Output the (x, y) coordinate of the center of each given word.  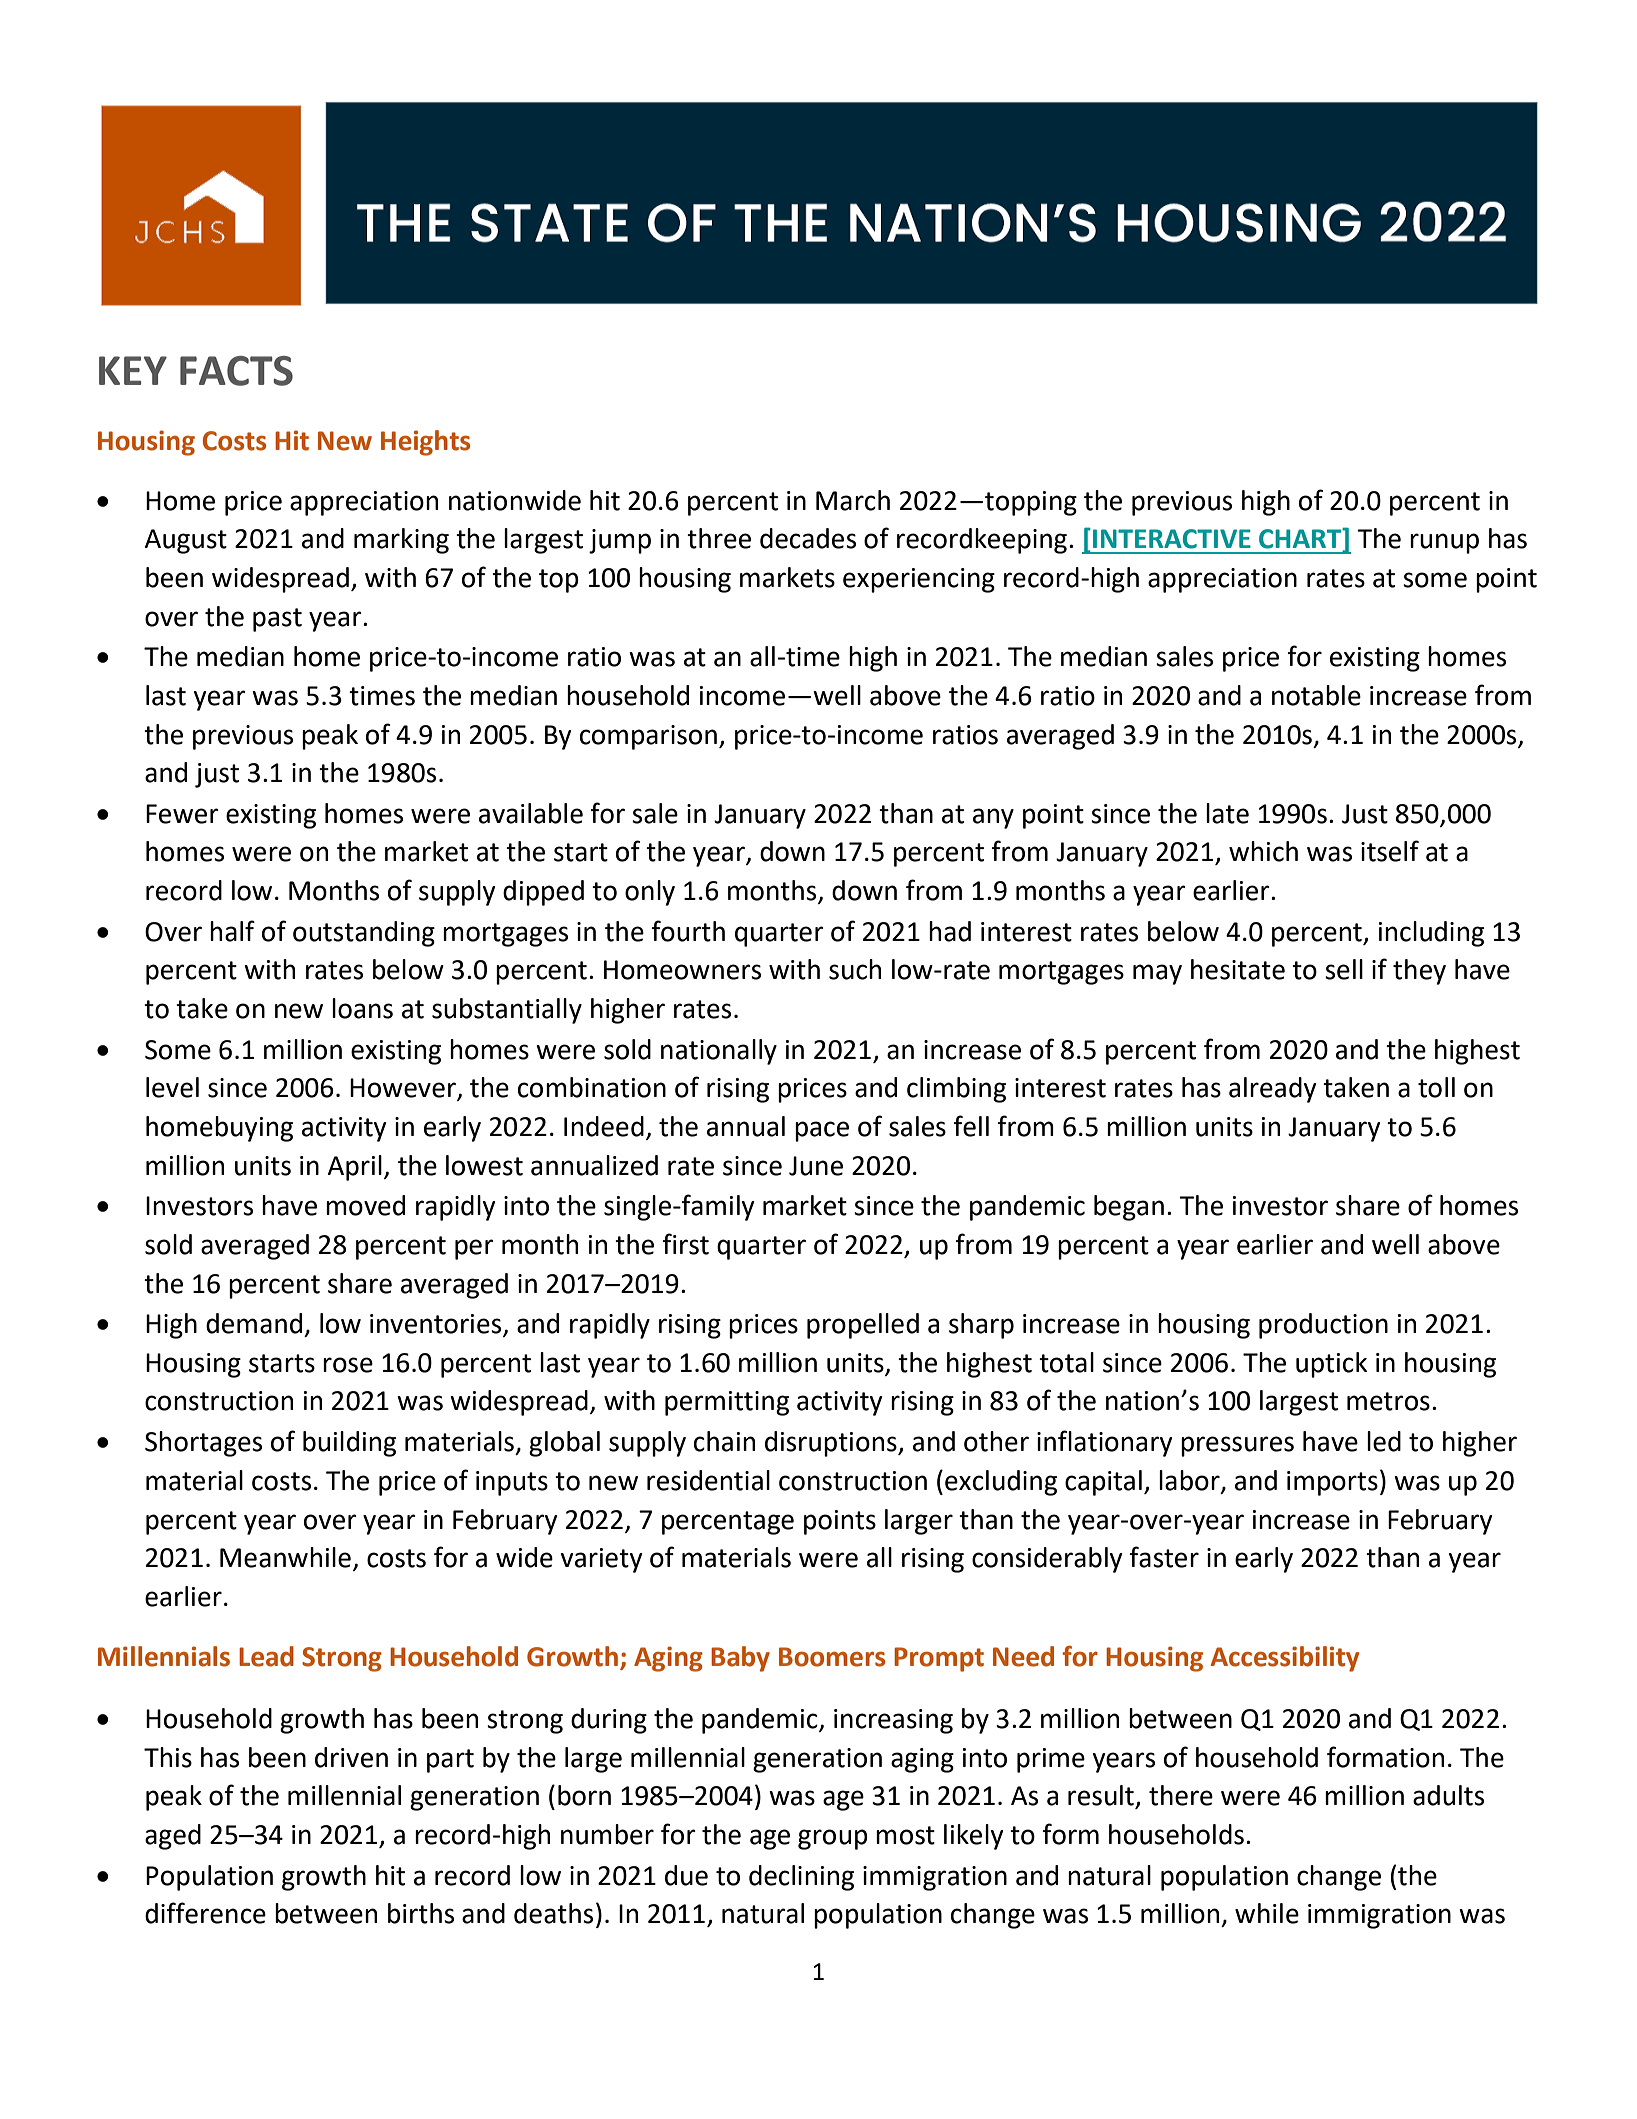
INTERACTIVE (1172, 539)
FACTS (236, 371)
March (853, 500)
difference (205, 1913)
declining (801, 1878)
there (1181, 1795)
